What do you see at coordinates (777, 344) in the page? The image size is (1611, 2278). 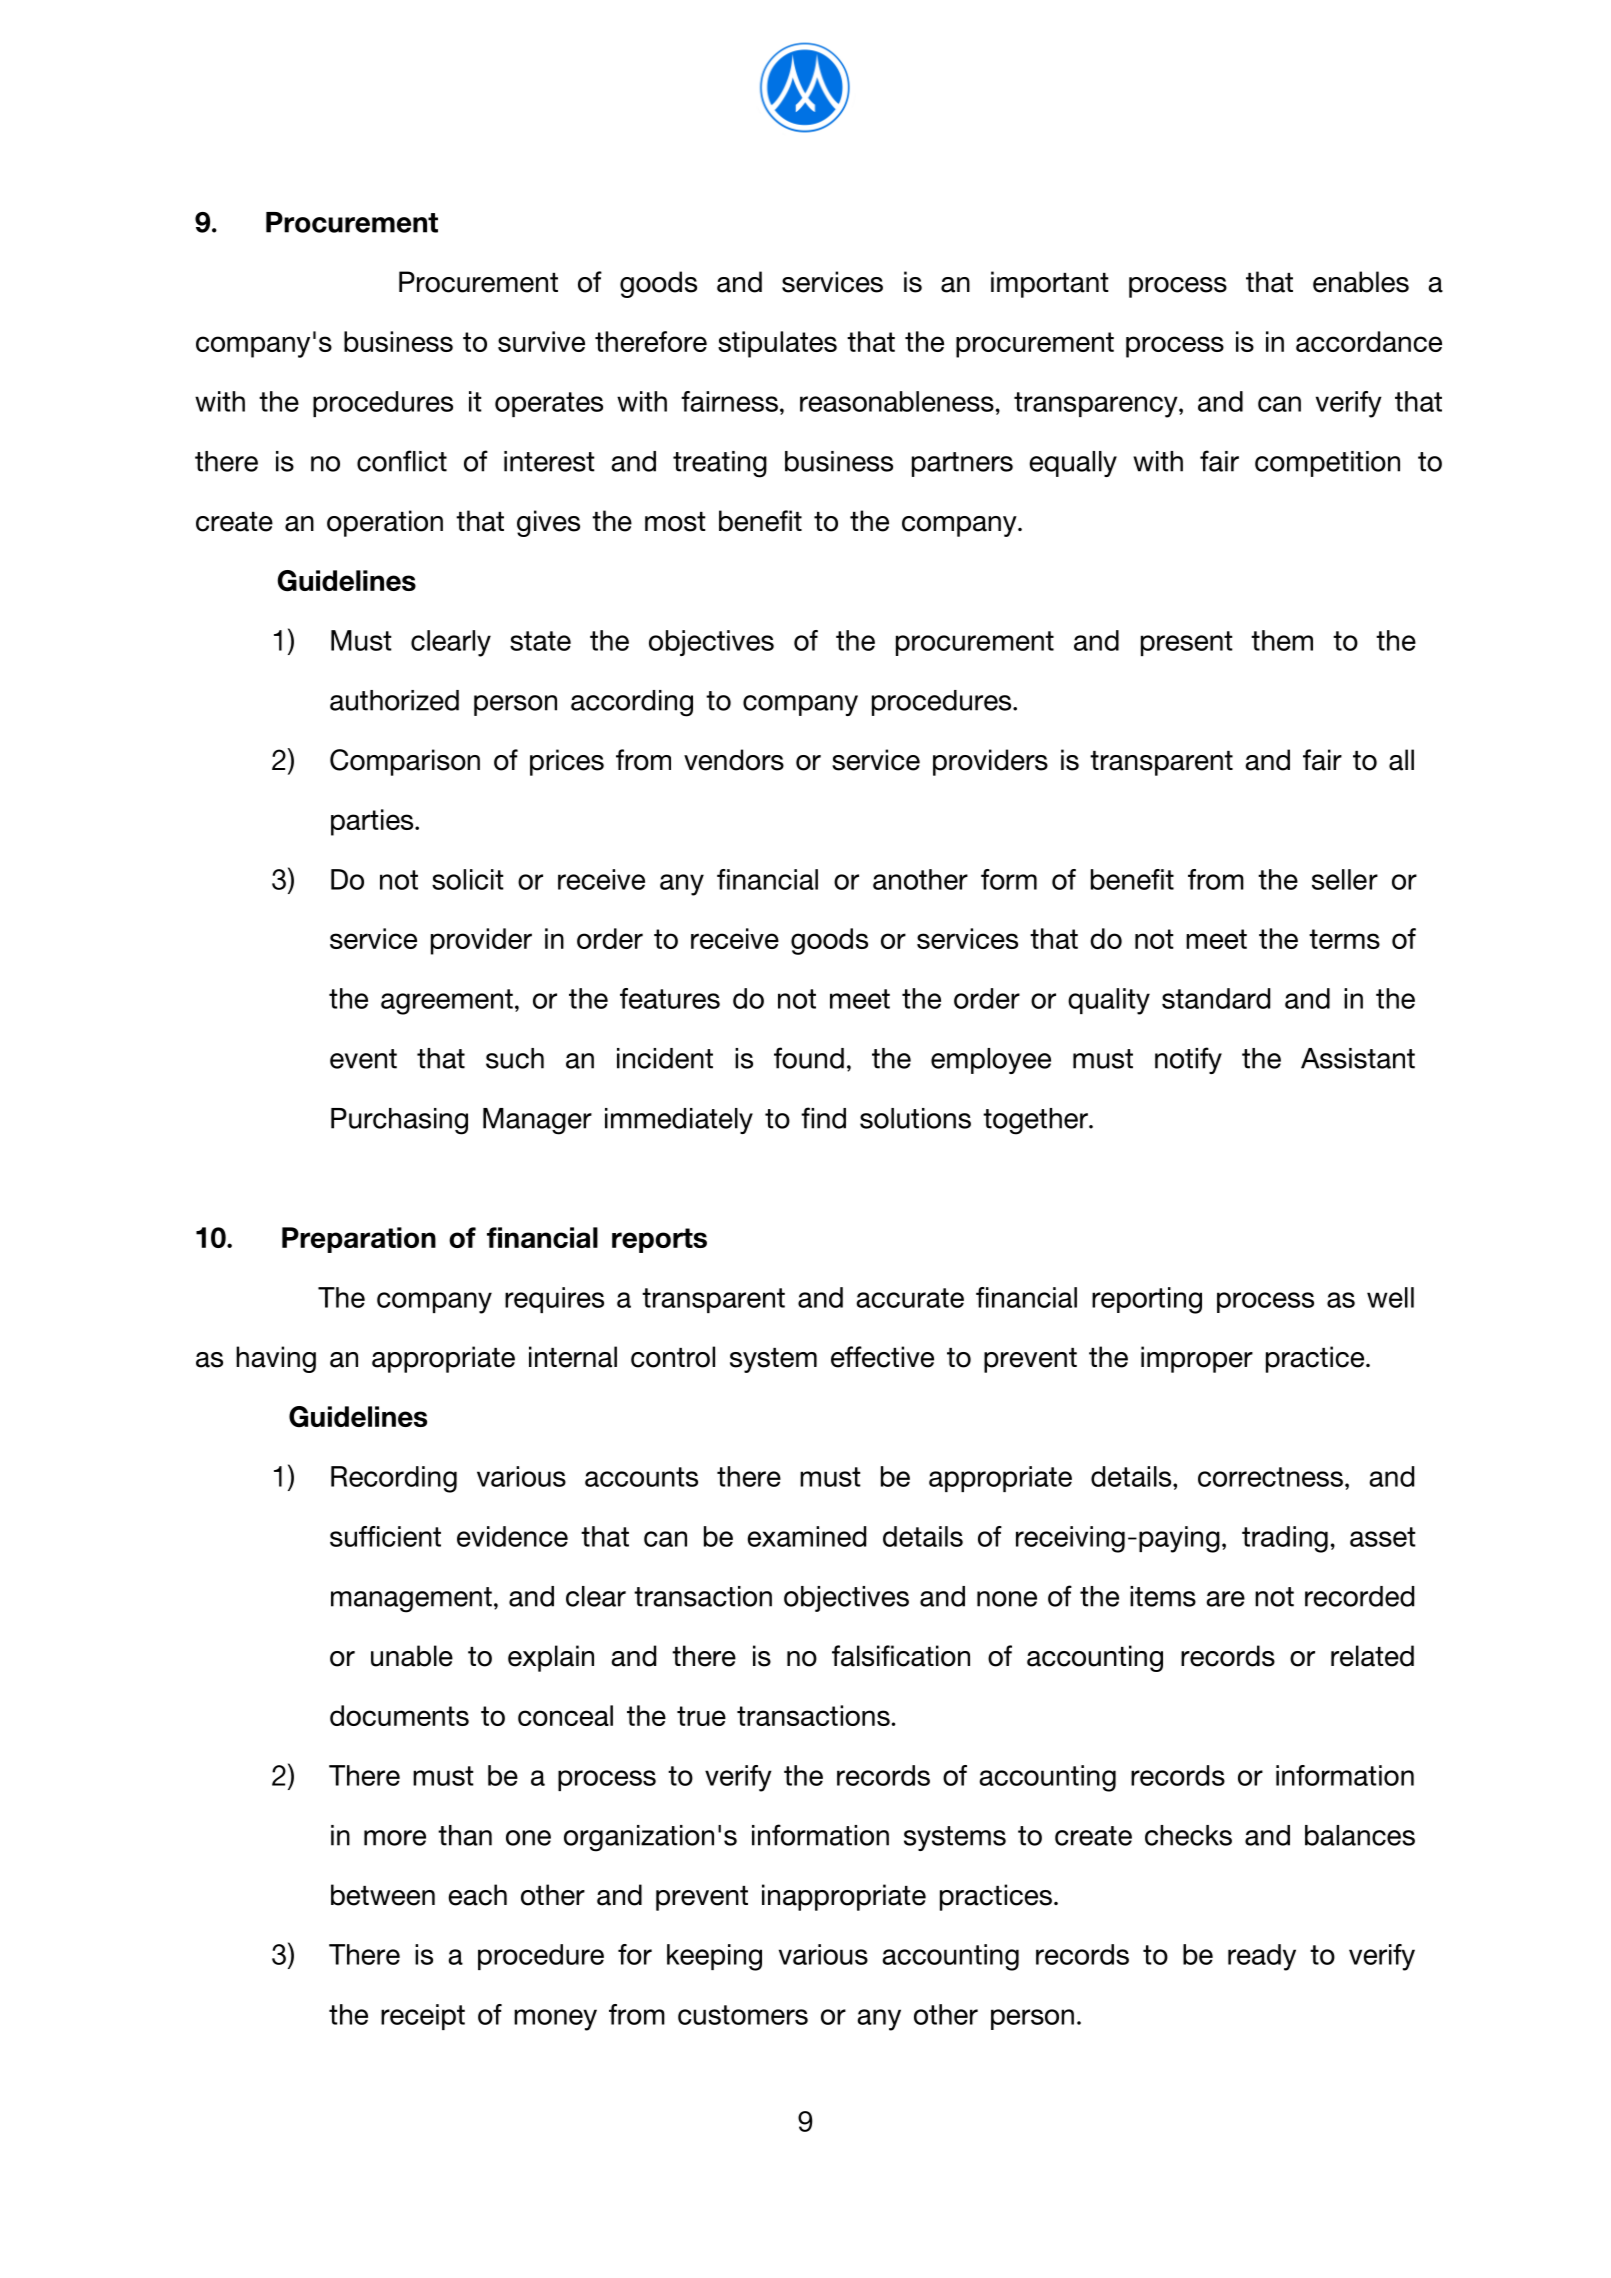 I see `stipulates` at bounding box center [777, 344].
